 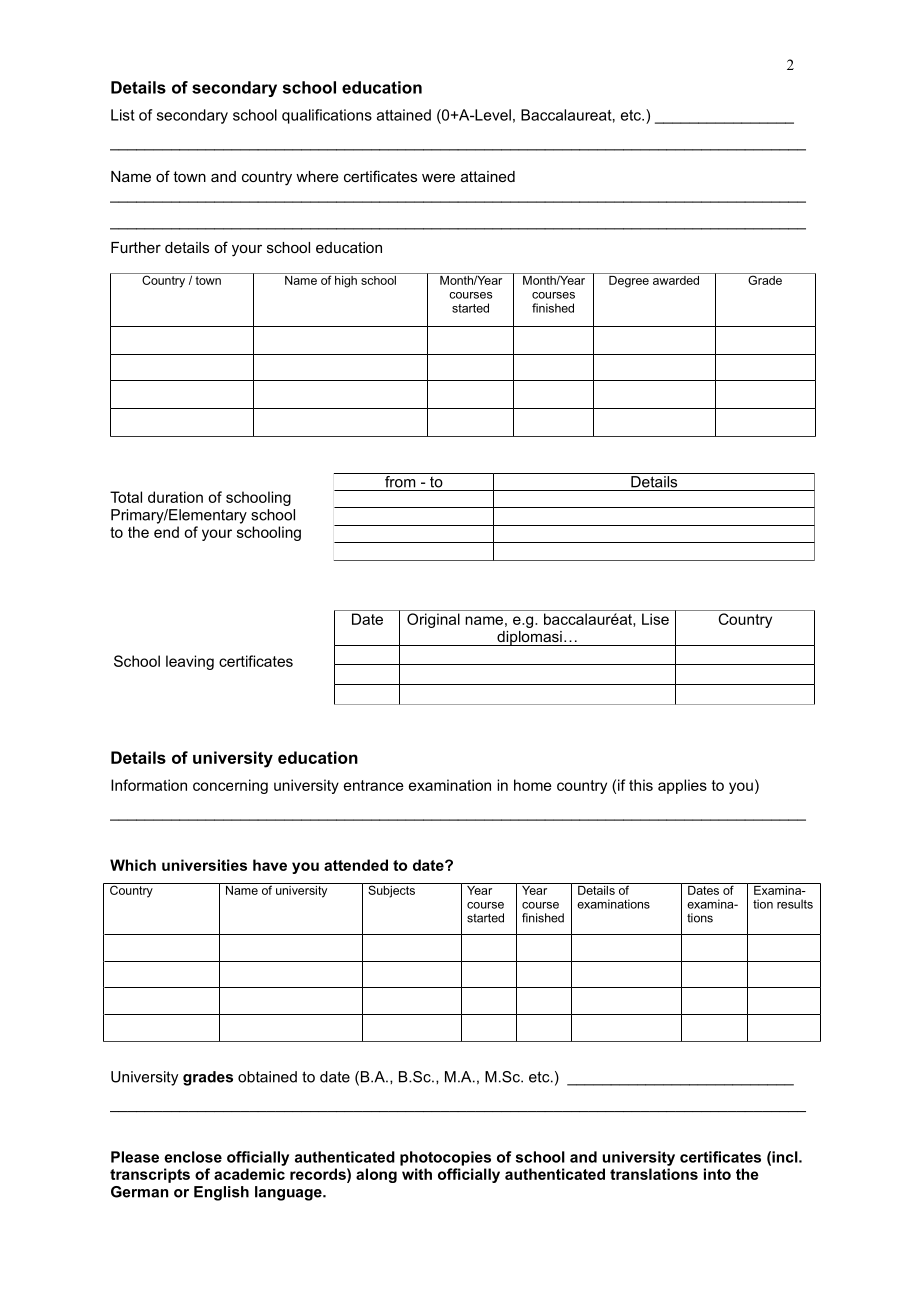 I want to click on universities, so click(x=204, y=865).
